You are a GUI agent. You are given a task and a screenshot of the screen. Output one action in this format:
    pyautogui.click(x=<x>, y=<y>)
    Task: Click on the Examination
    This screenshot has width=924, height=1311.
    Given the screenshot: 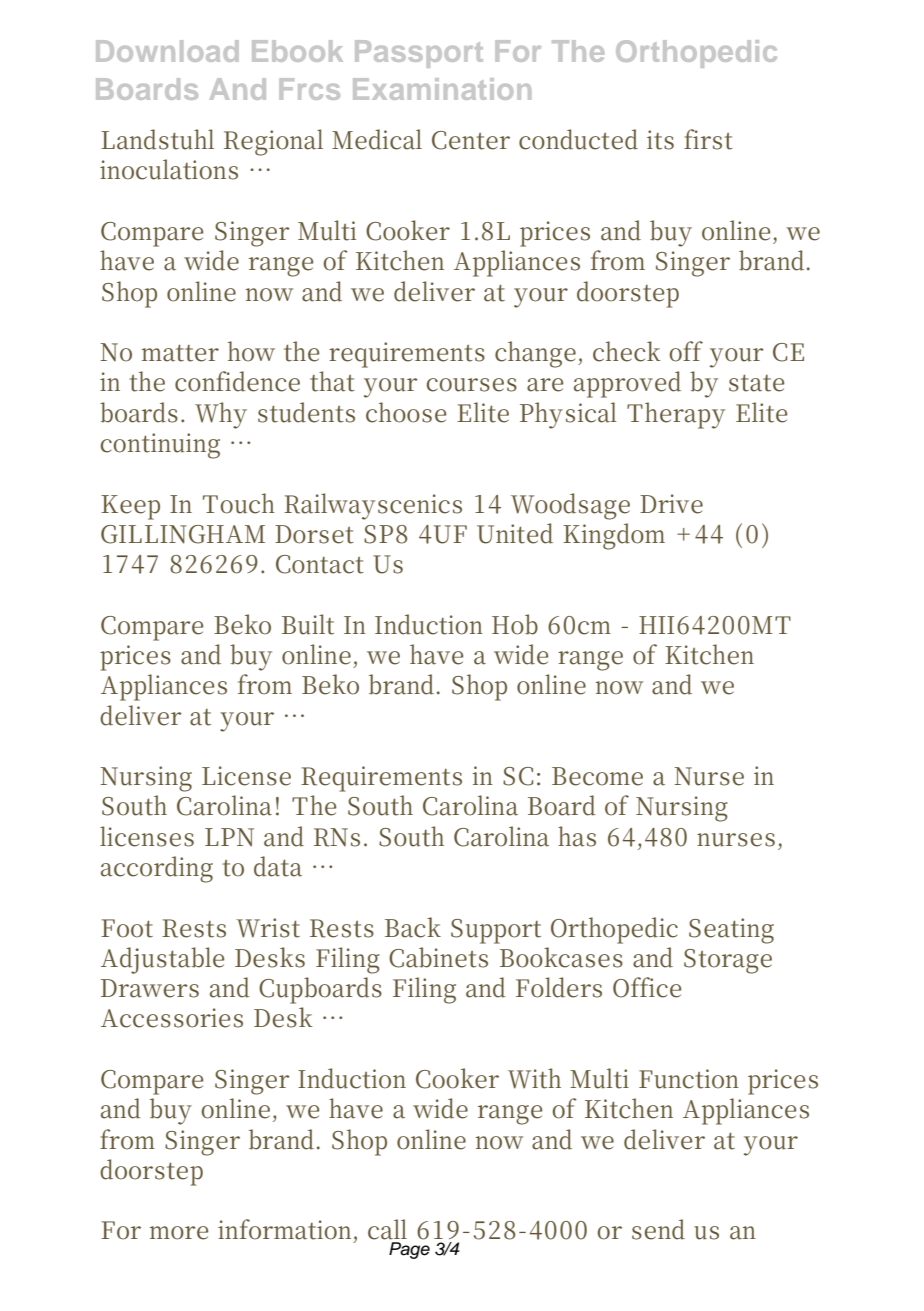 What is the action you would take?
    pyautogui.click(x=442, y=89)
